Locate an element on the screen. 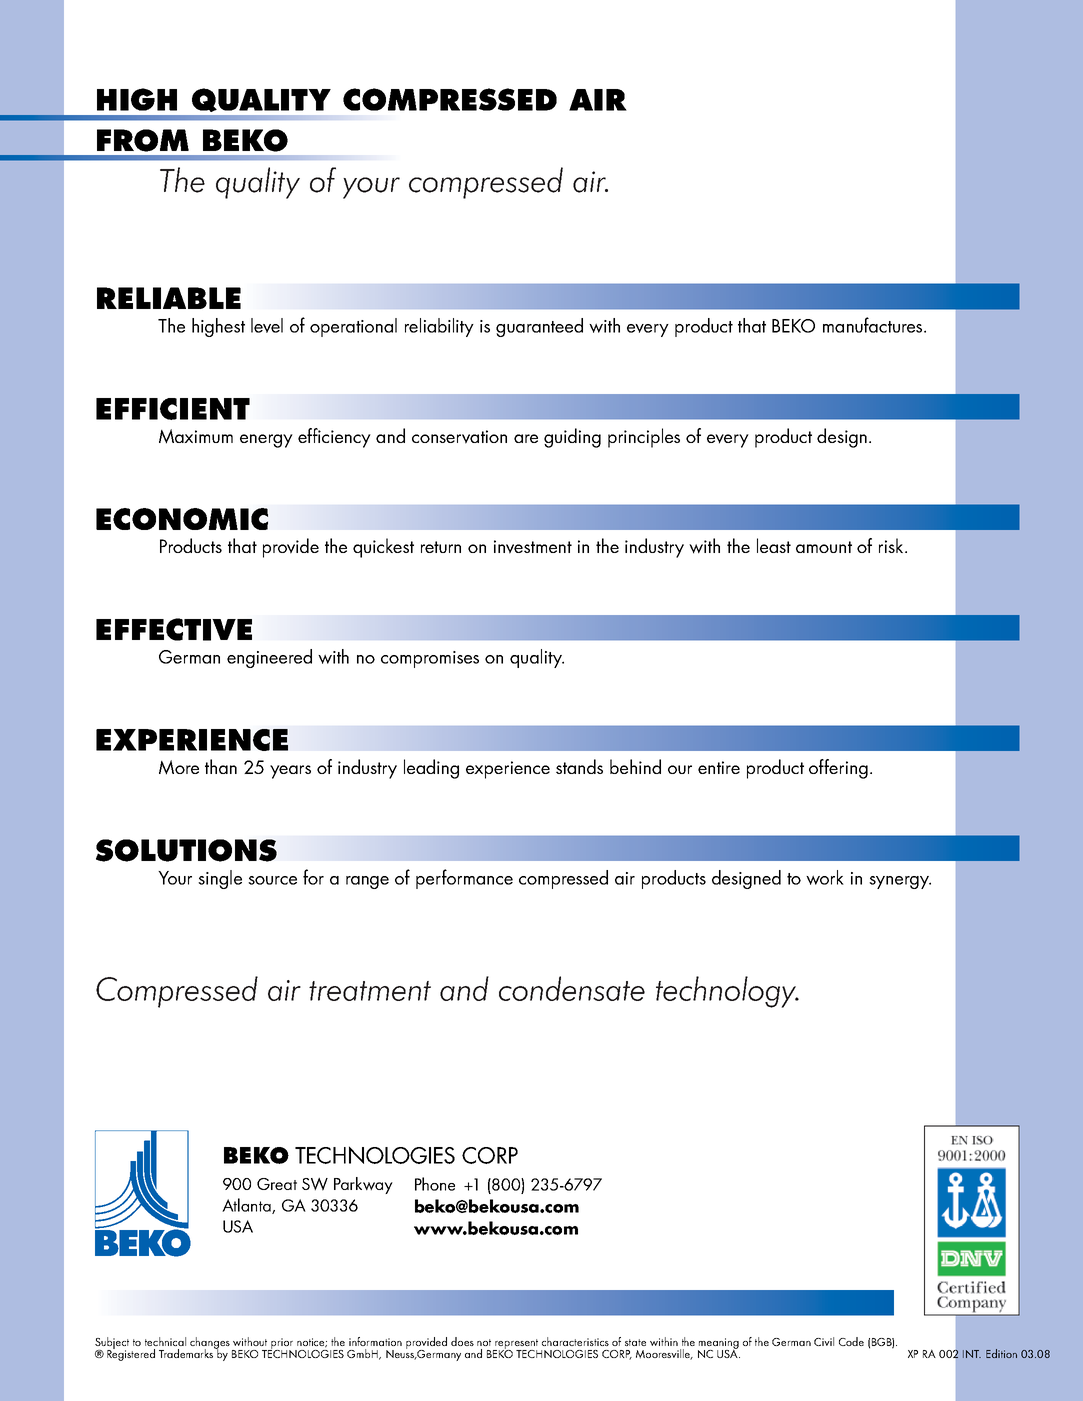  ECONOMIC is located at coordinates (182, 519).
